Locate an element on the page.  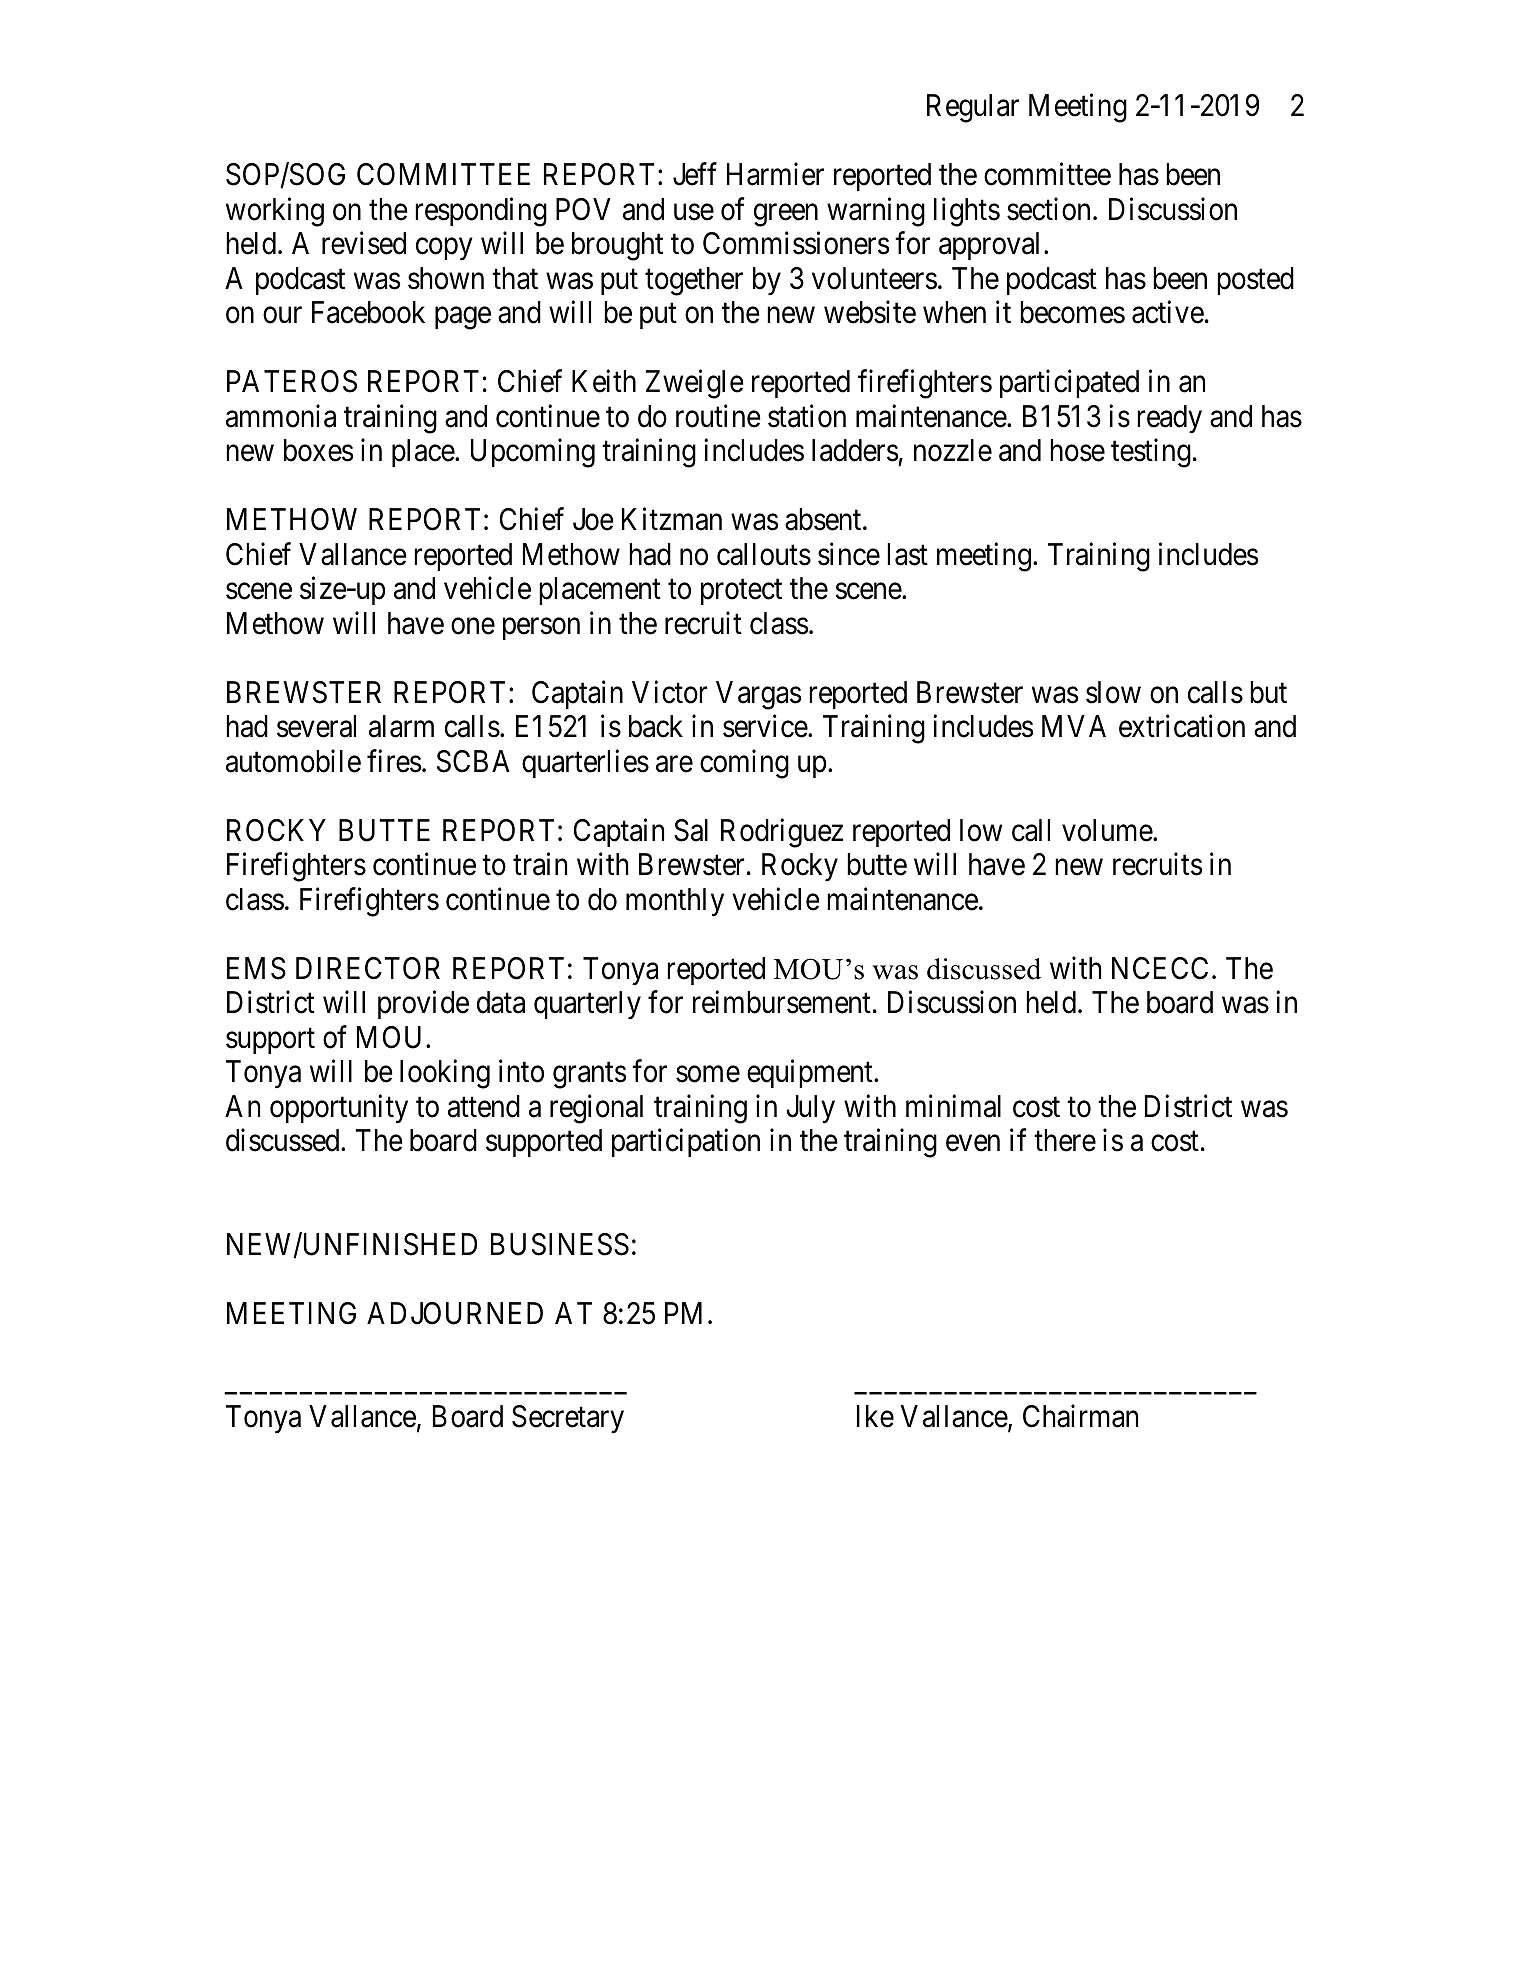
opportunity is located at coordinates (339, 1109).
